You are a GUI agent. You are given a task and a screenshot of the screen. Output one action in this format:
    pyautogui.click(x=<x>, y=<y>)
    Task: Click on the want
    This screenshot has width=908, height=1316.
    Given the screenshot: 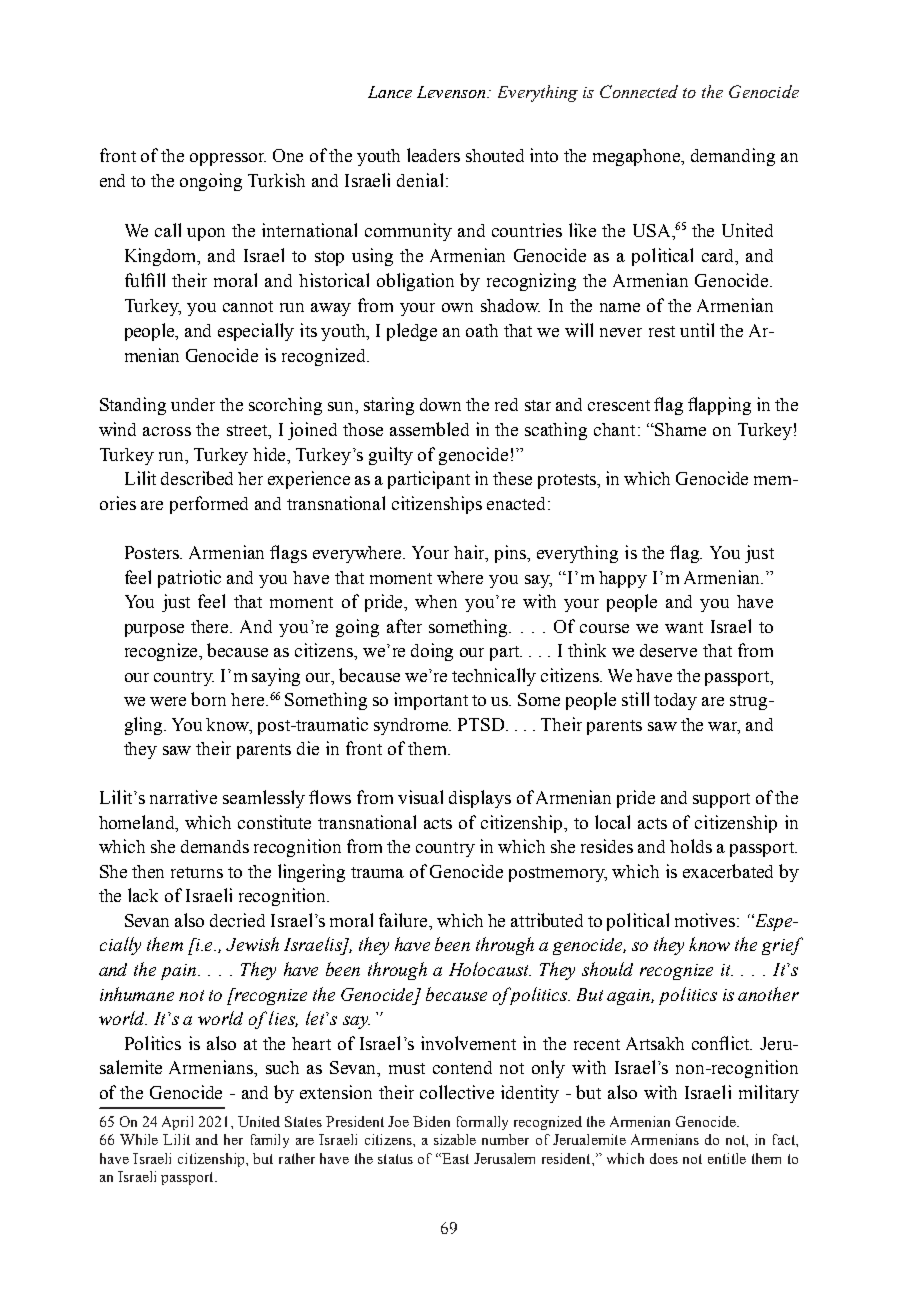 What is the action you would take?
    pyautogui.click(x=684, y=627)
